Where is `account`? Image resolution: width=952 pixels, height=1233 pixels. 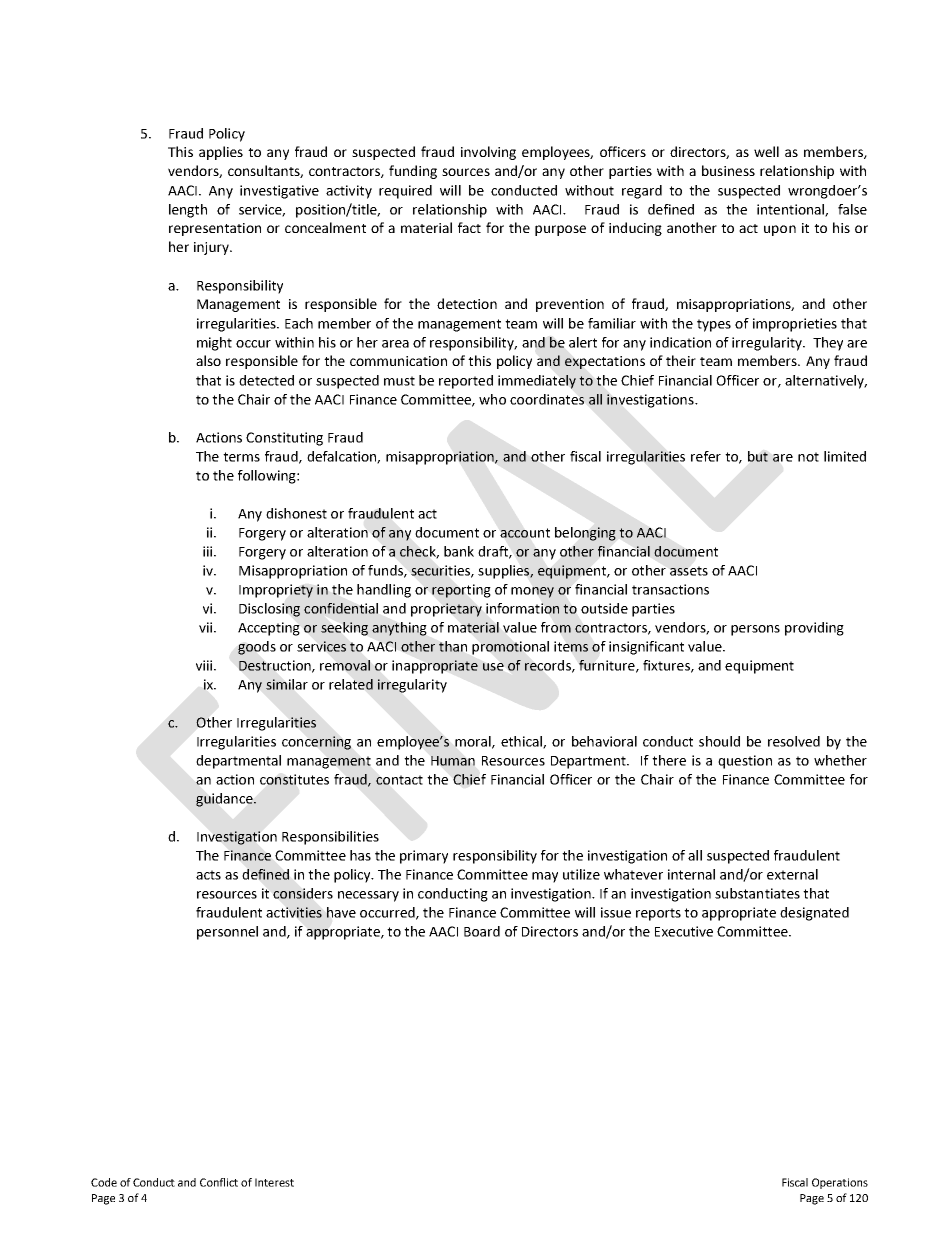 account is located at coordinates (525, 533).
